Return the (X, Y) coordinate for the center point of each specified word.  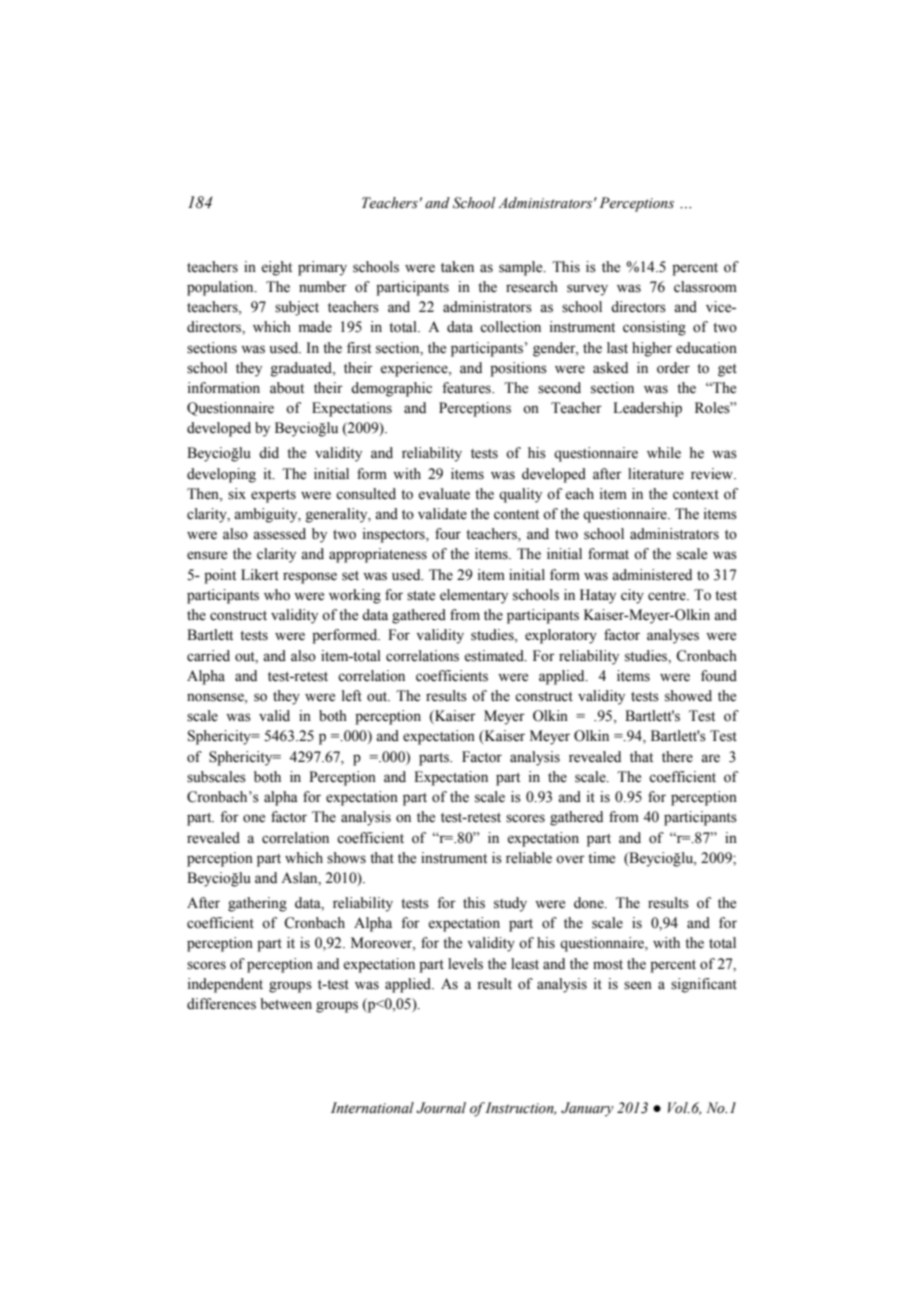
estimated (495, 656)
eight (276, 268)
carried (208, 656)
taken (457, 267)
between (286, 1004)
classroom (705, 287)
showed (688, 696)
